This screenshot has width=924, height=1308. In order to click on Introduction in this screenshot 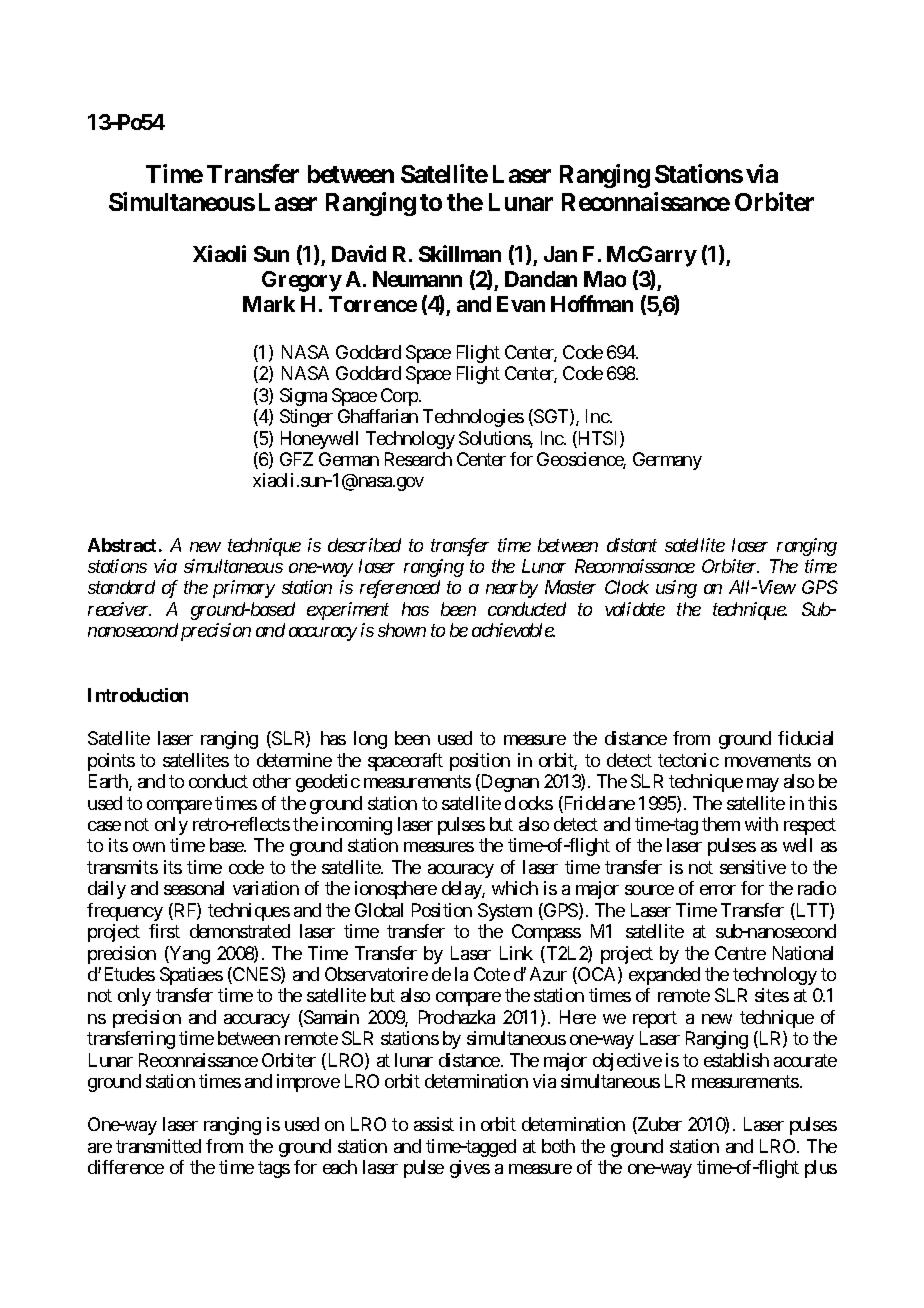, I will do `click(138, 695)`.
